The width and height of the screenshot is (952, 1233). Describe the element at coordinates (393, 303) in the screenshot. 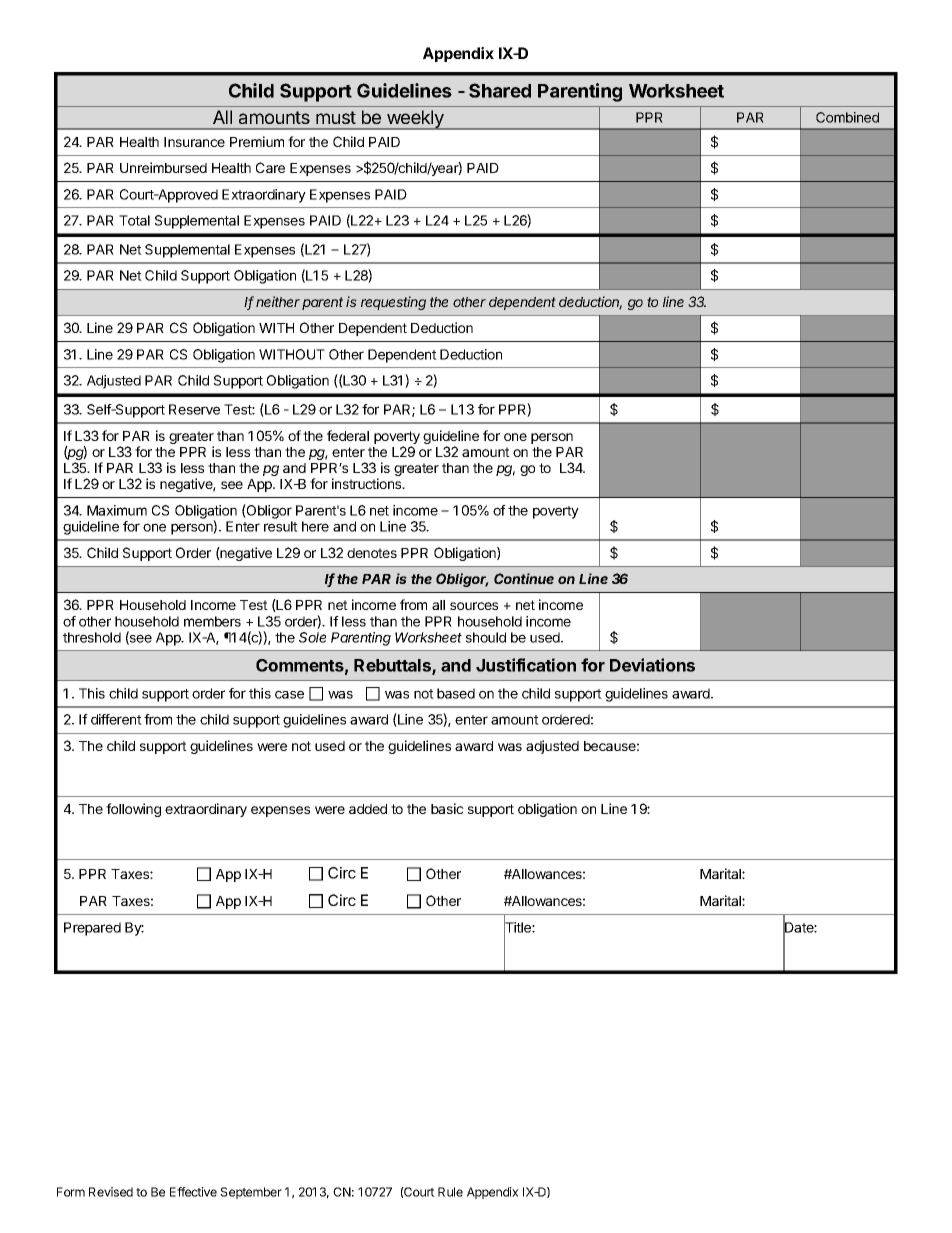

I see `requesting` at that location.
